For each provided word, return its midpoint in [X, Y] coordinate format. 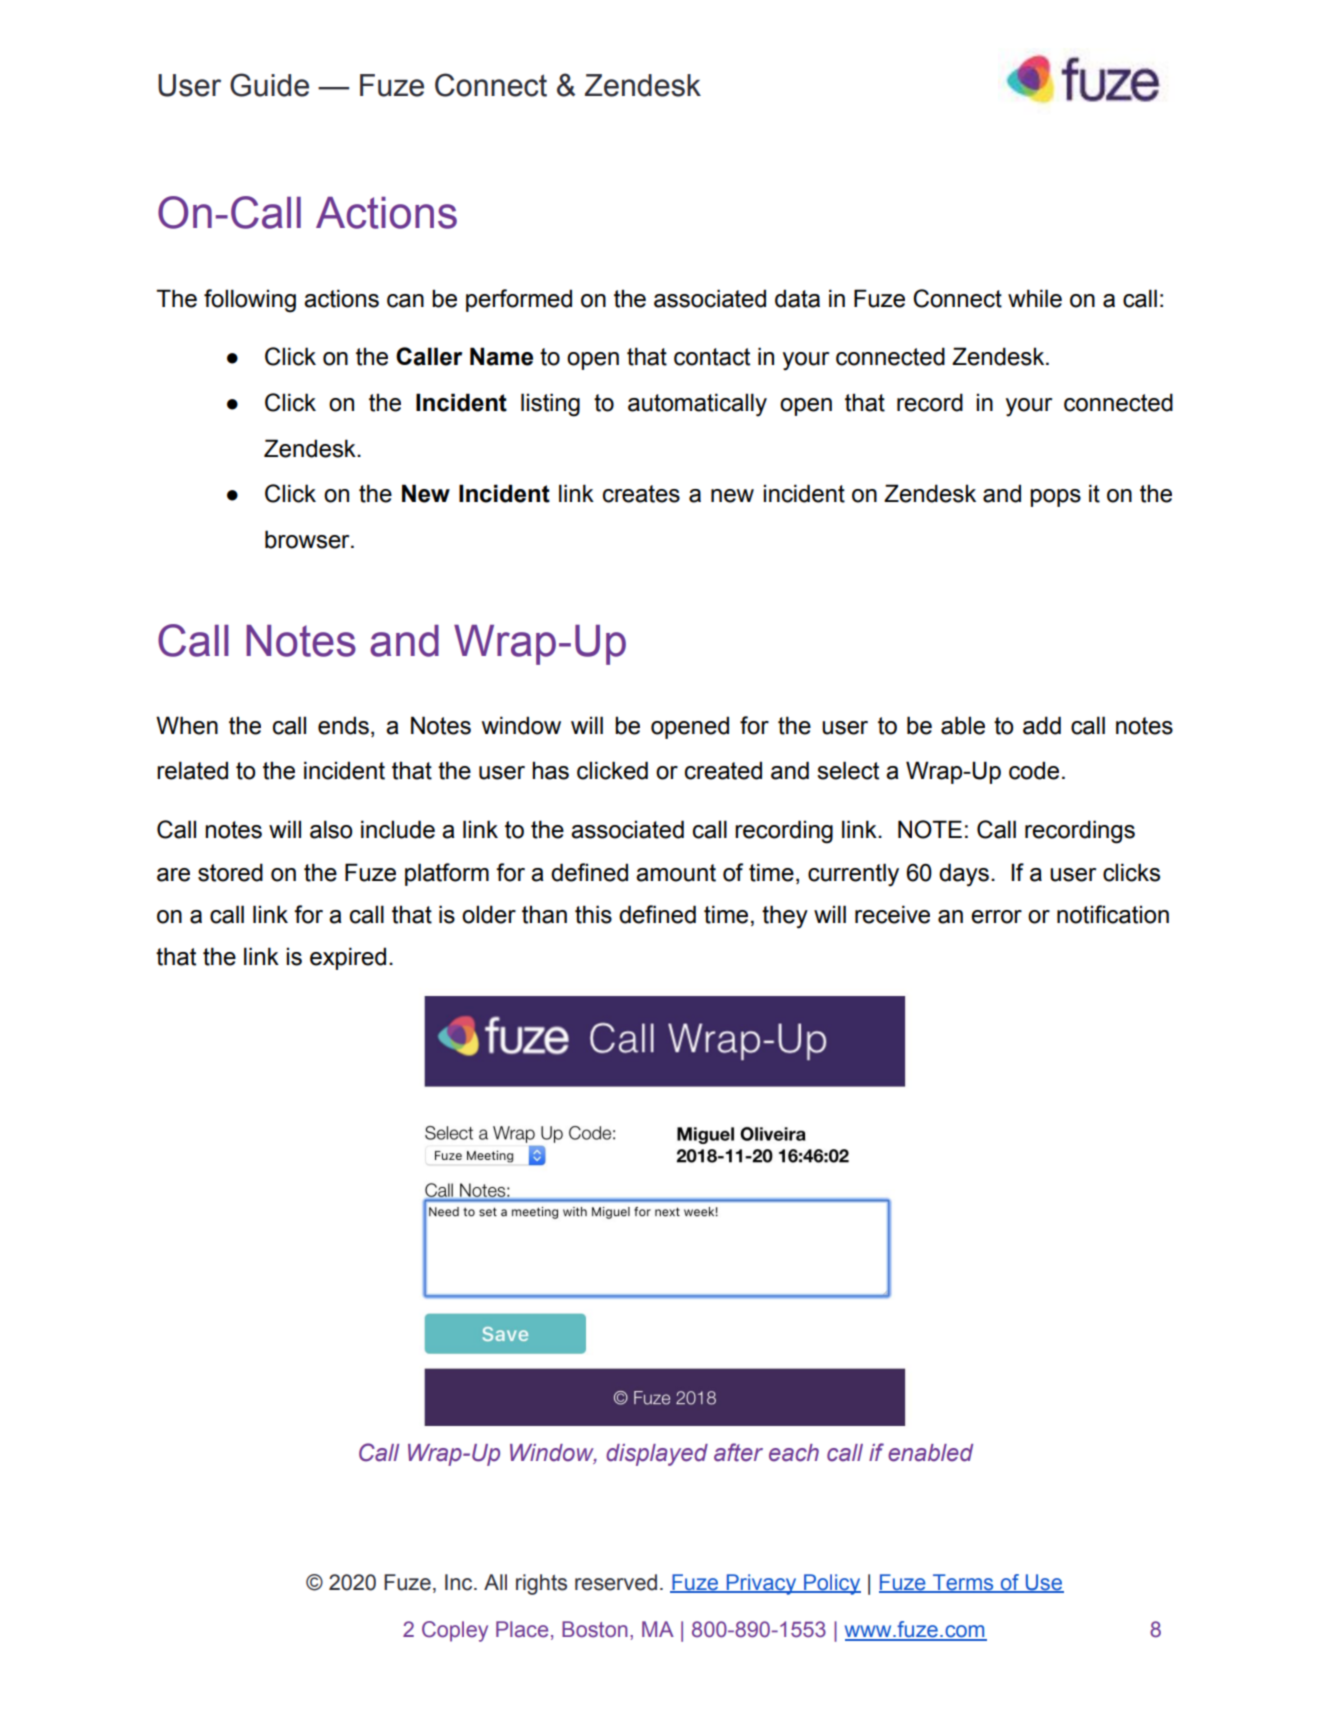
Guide [269, 85]
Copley [455, 1631]
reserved [616, 1582]
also [331, 829]
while [1035, 298]
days [964, 875]
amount [676, 873]
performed [519, 300]
